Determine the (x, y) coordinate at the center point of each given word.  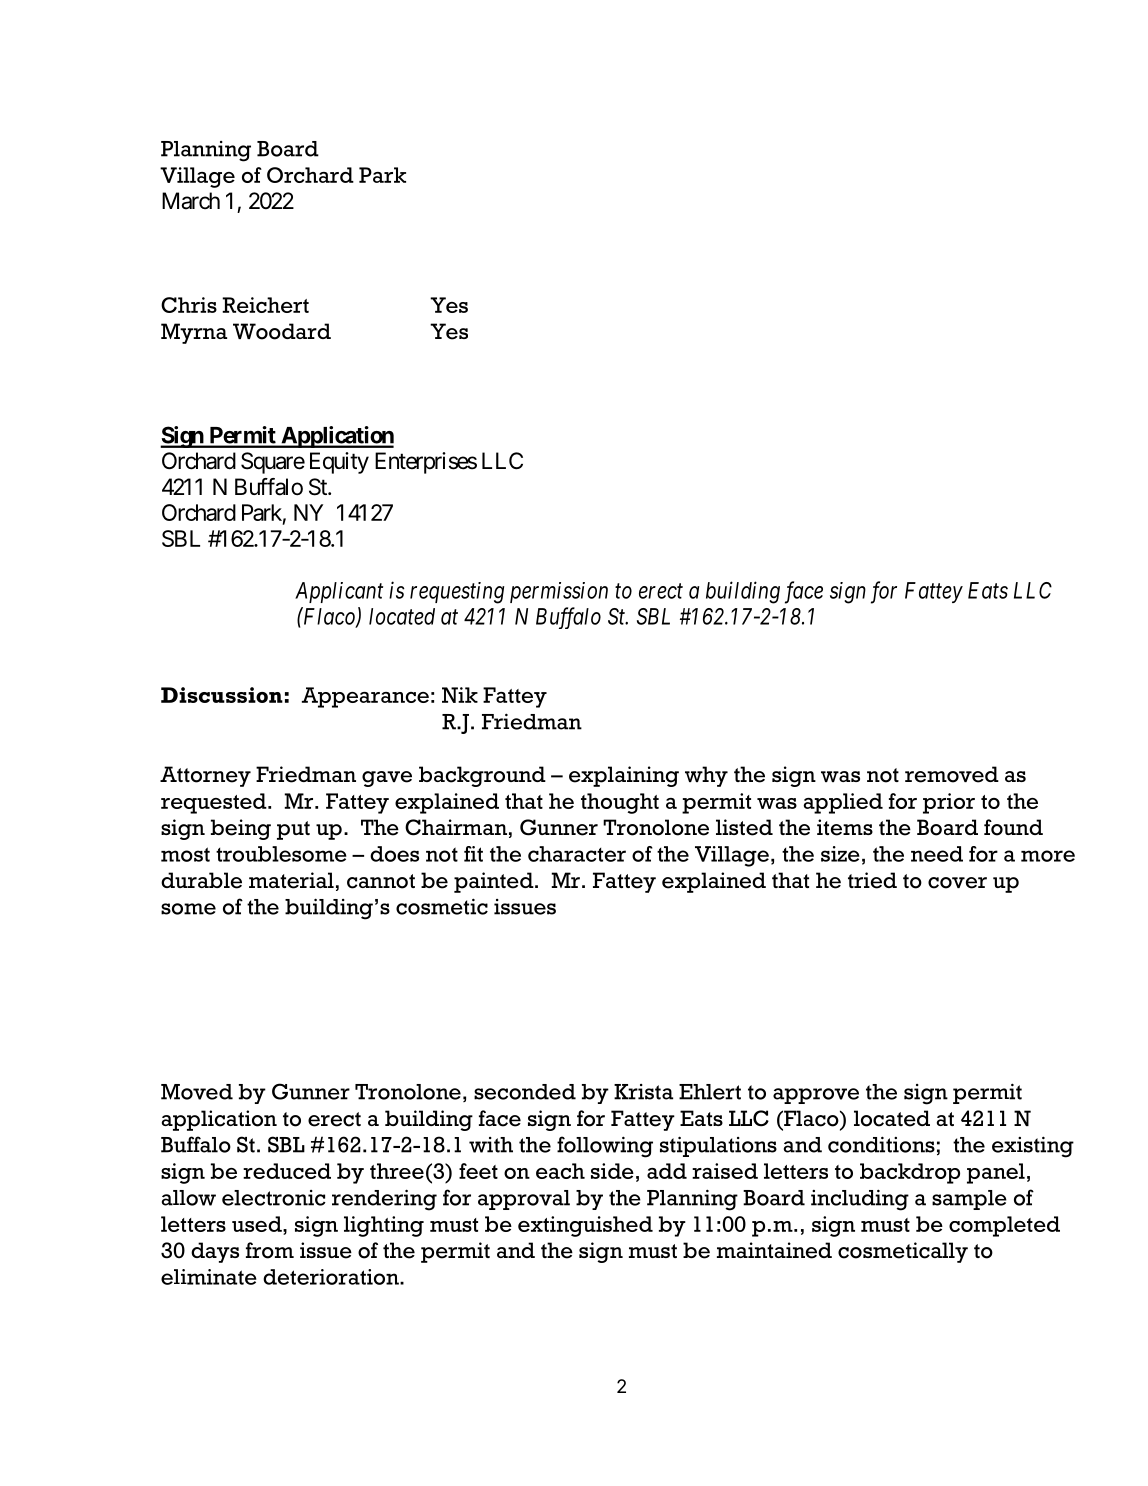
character (577, 854)
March (191, 201)
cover (957, 883)
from (270, 1250)
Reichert (265, 305)
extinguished (585, 1226)
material (291, 880)
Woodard (282, 331)
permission (559, 592)
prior (949, 803)
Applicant (339, 592)
